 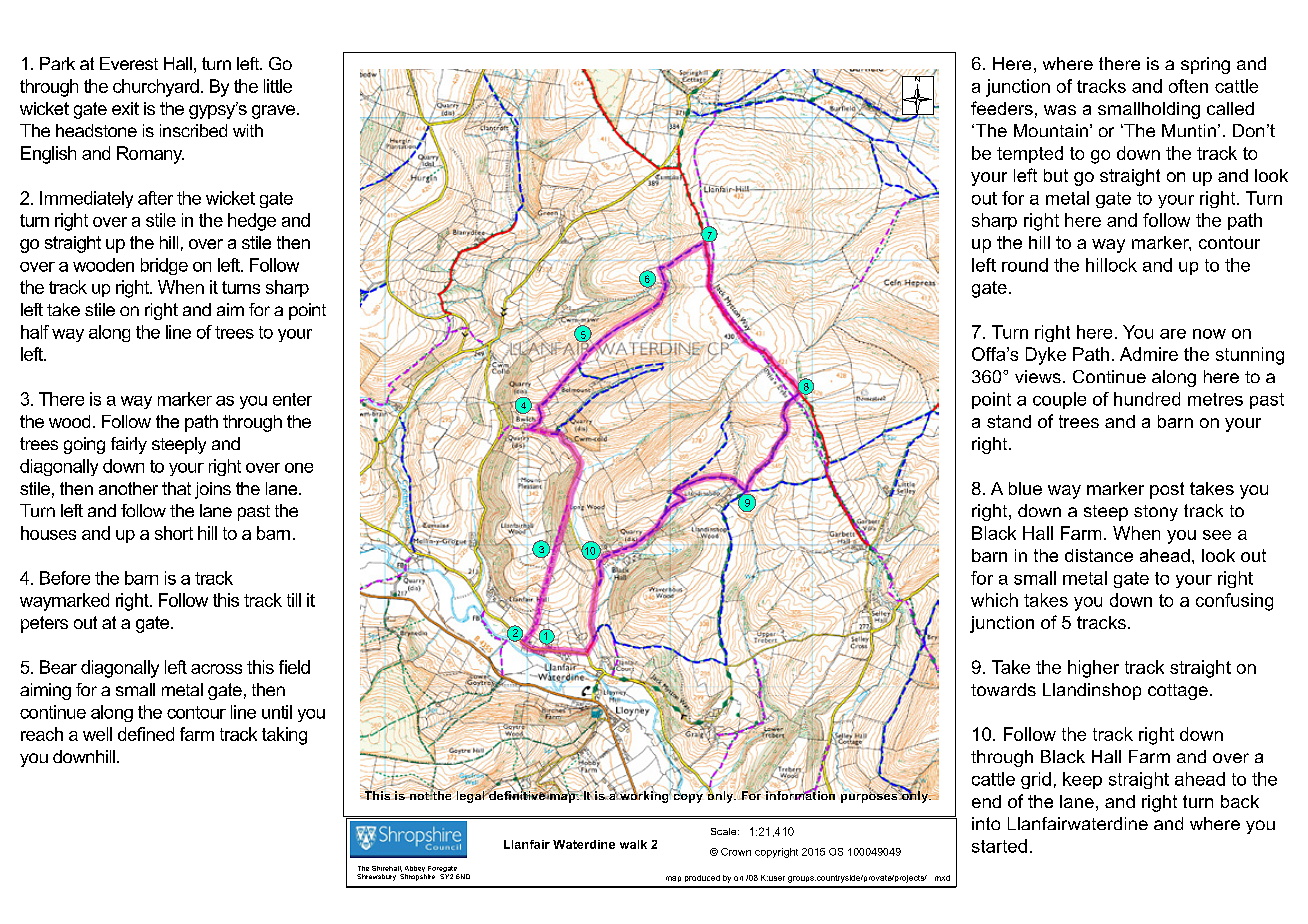 I want to click on Shrewsbury, so click(x=376, y=877).
